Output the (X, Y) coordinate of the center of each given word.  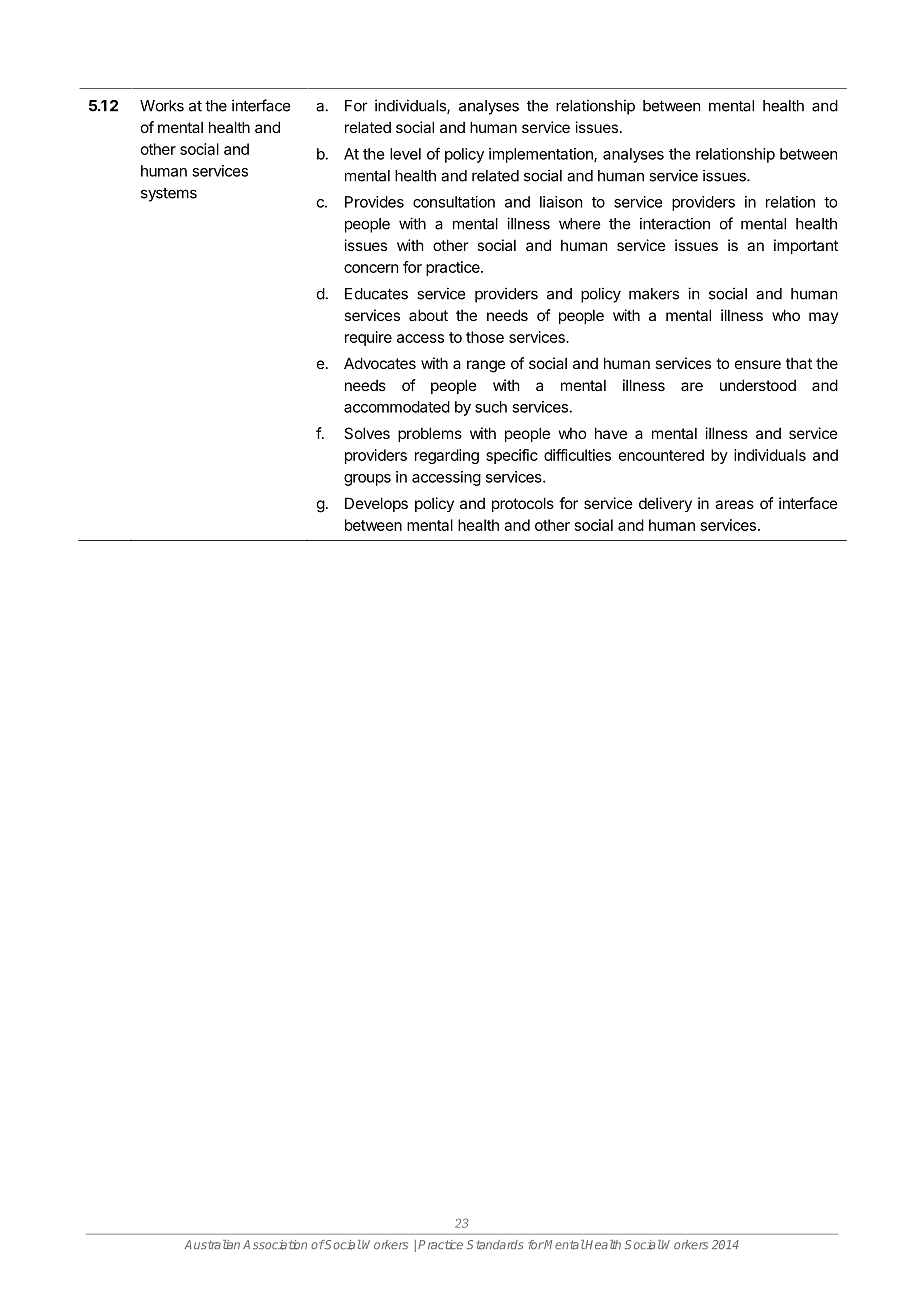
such (491, 407)
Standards (495, 1245)
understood (758, 385)
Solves (367, 433)
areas (734, 504)
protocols (523, 504)
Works (162, 106)
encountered (661, 455)
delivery (665, 504)
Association (275, 1245)
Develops (376, 504)
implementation (542, 155)
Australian (212, 1245)
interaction (675, 223)
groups (367, 480)
